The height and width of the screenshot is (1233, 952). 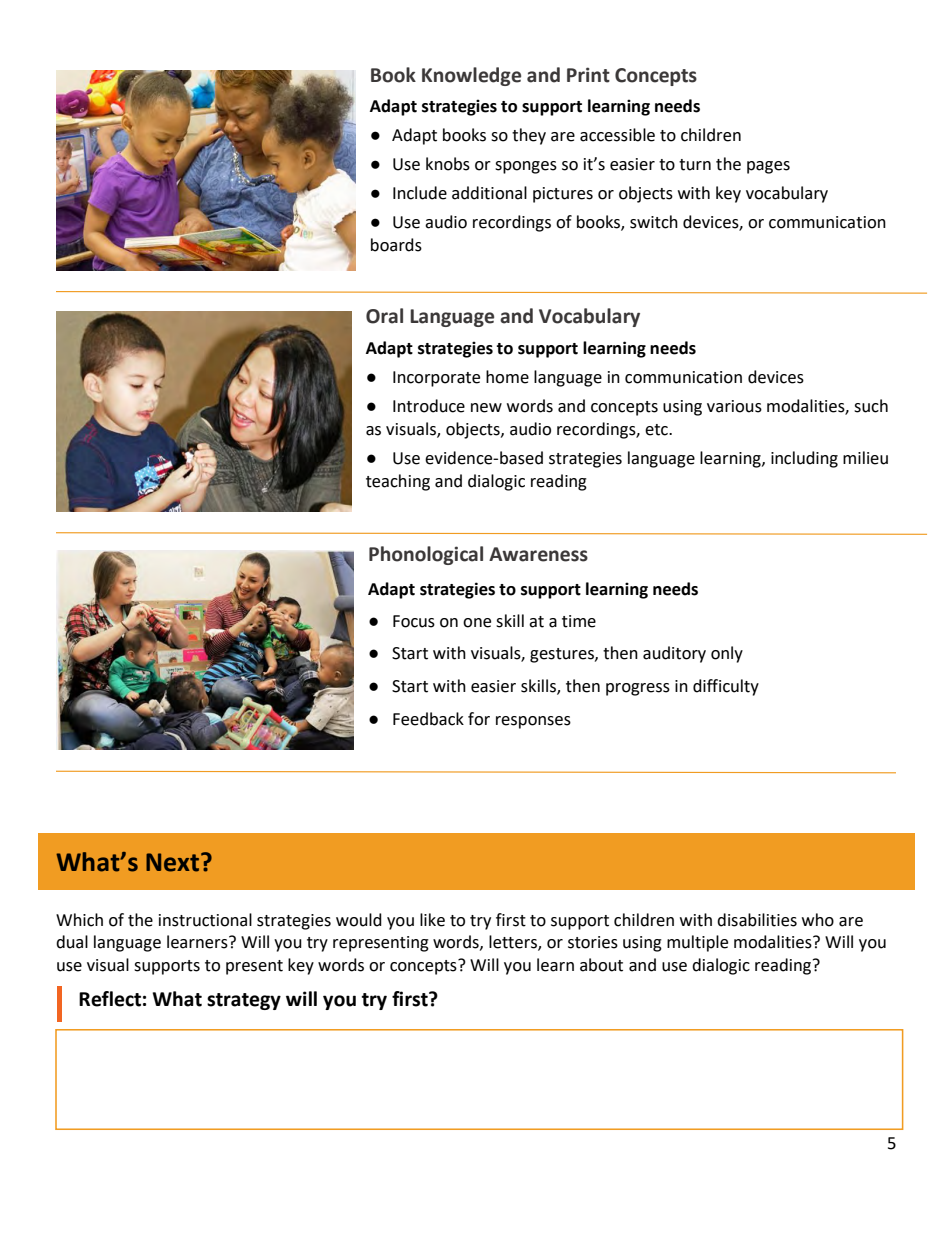 I want to click on Include, so click(x=420, y=193).
